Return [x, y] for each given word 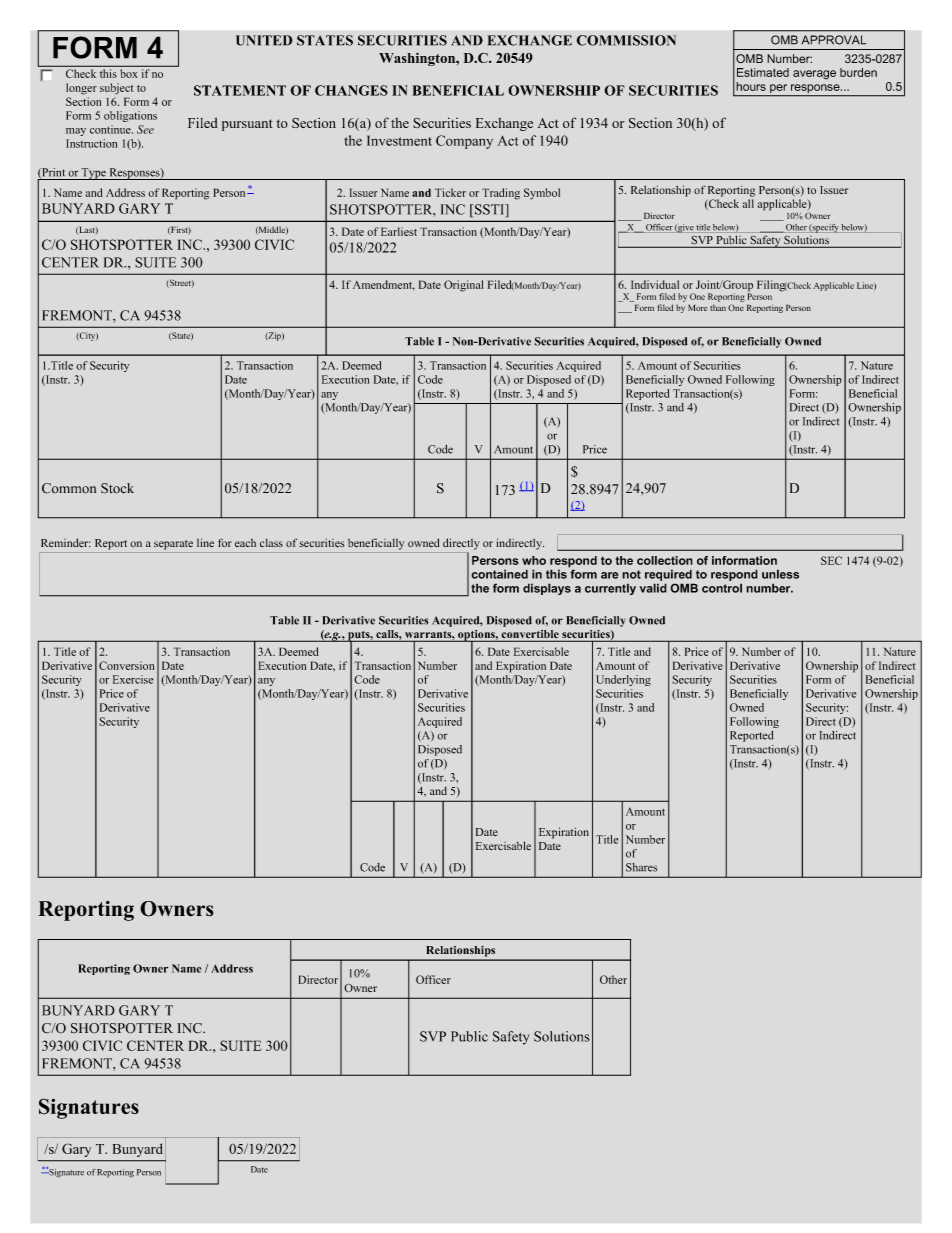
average [814, 75]
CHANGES [351, 90]
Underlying [623, 680]
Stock [117, 488]
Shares [641, 867]
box [128, 73]
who [534, 560]
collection [665, 560]
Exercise [133, 679]
